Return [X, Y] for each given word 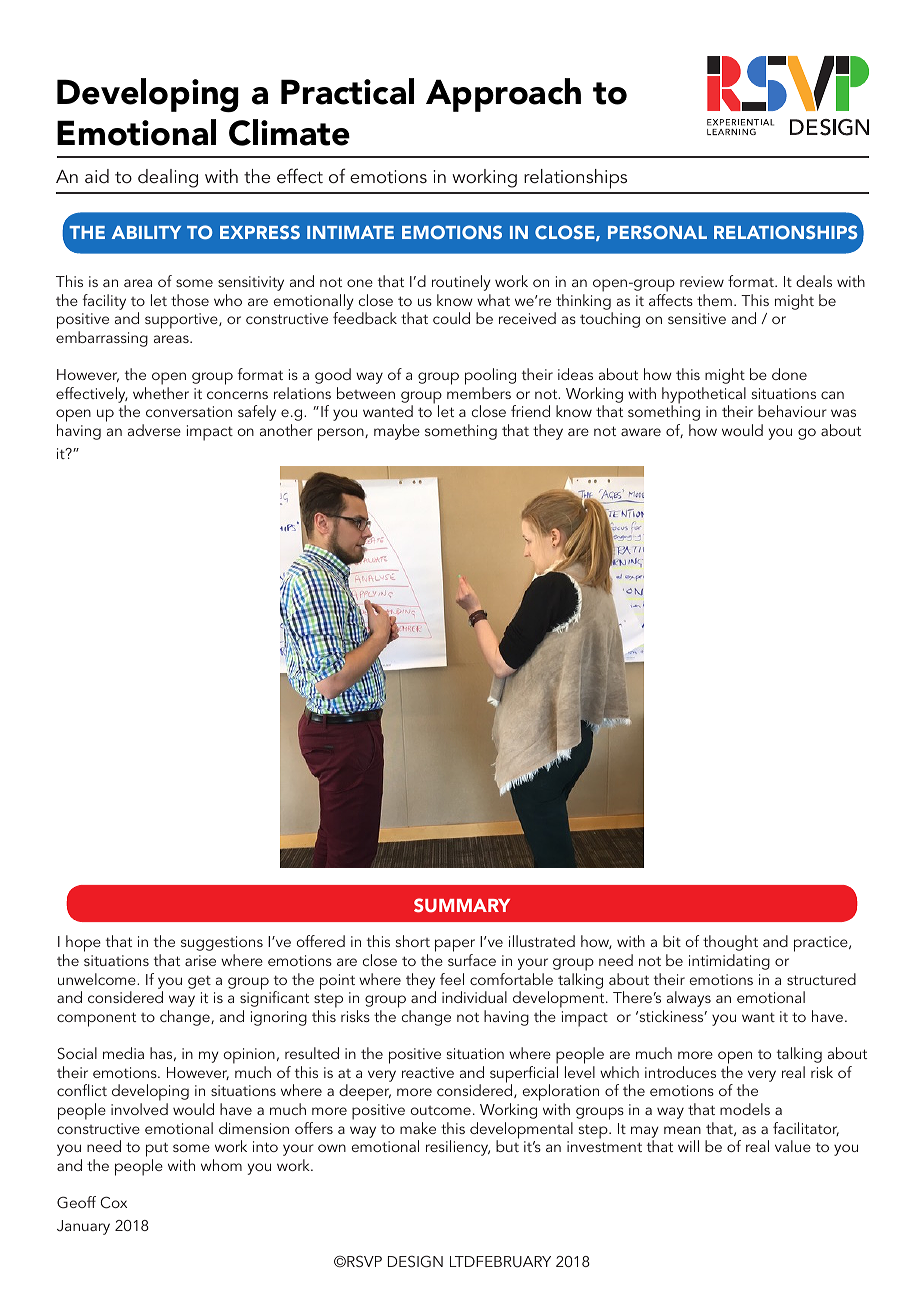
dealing [168, 178]
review [702, 281]
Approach [503, 95]
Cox [113, 1202]
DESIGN [415, 1261]
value [793, 1146]
